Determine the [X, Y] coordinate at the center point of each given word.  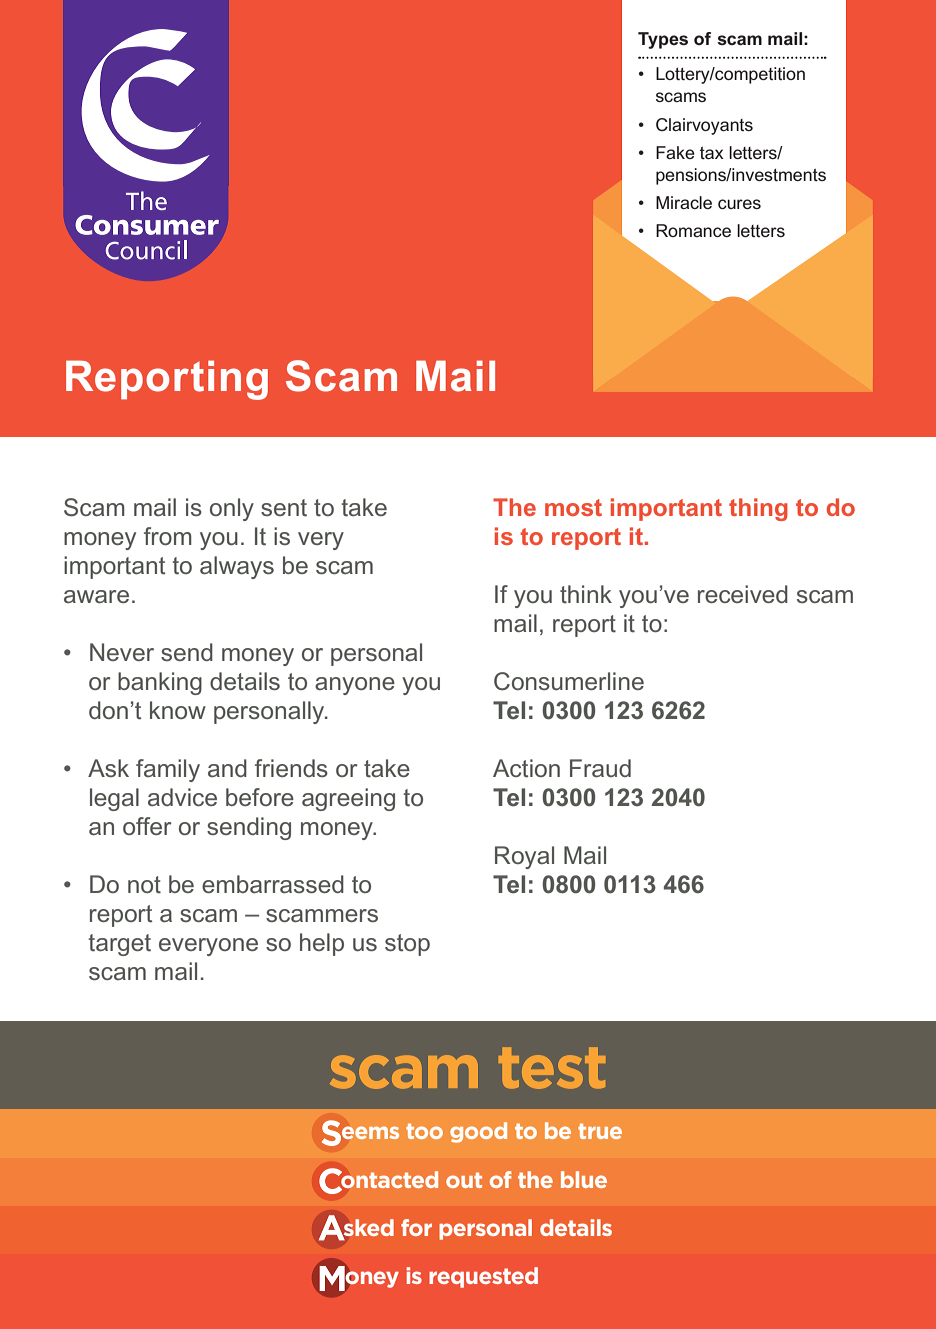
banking [160, 683]
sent [284, 508]
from [168, 536]
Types [663, 40]
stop [407, 945]
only [232, 509]
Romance [693, 230]
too [424, 1131]
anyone [355, 686]
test [552, 1068]
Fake [675, 152]
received [743, 594]
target [119, 945]
